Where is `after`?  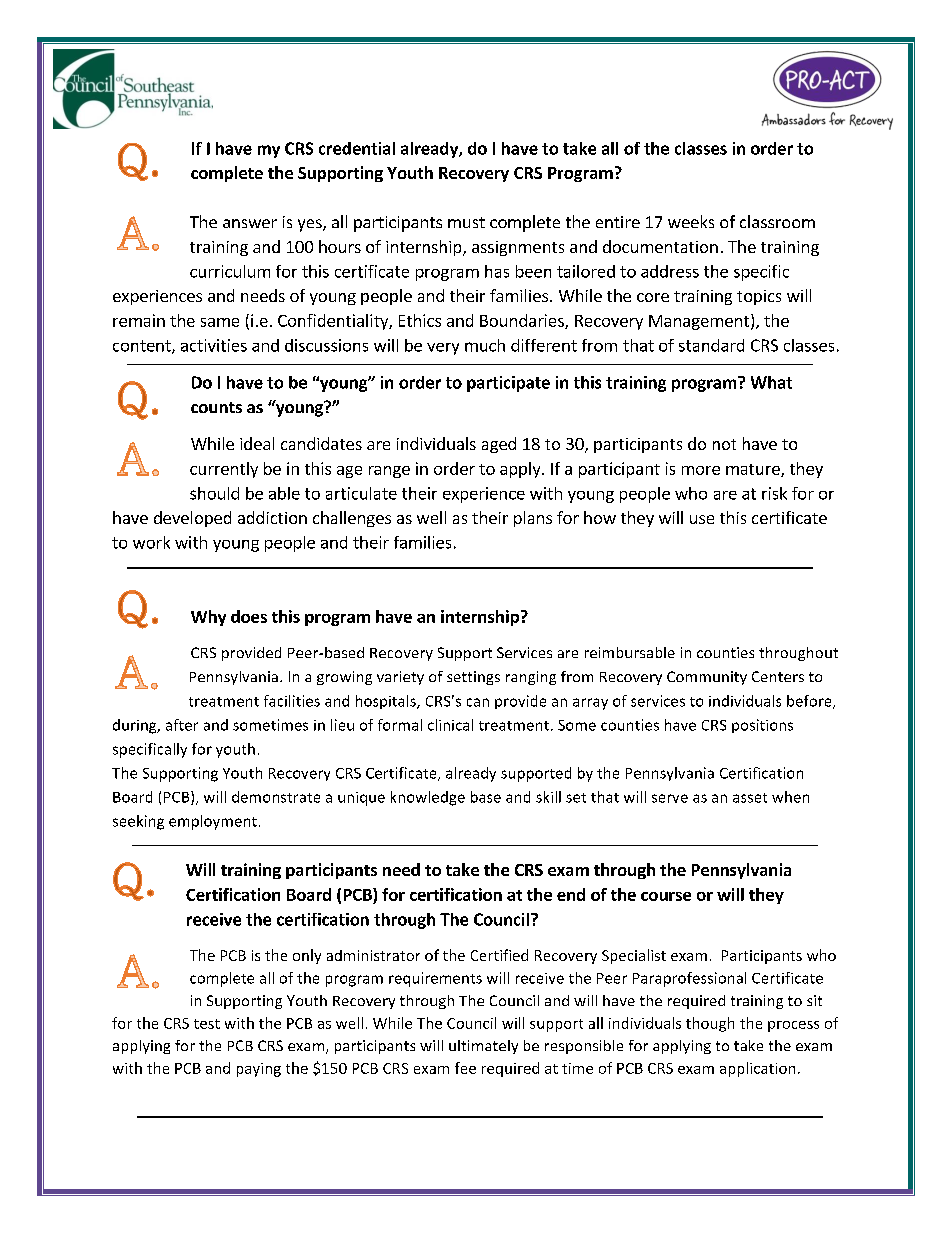 after is located at coordinates (182, 725).
